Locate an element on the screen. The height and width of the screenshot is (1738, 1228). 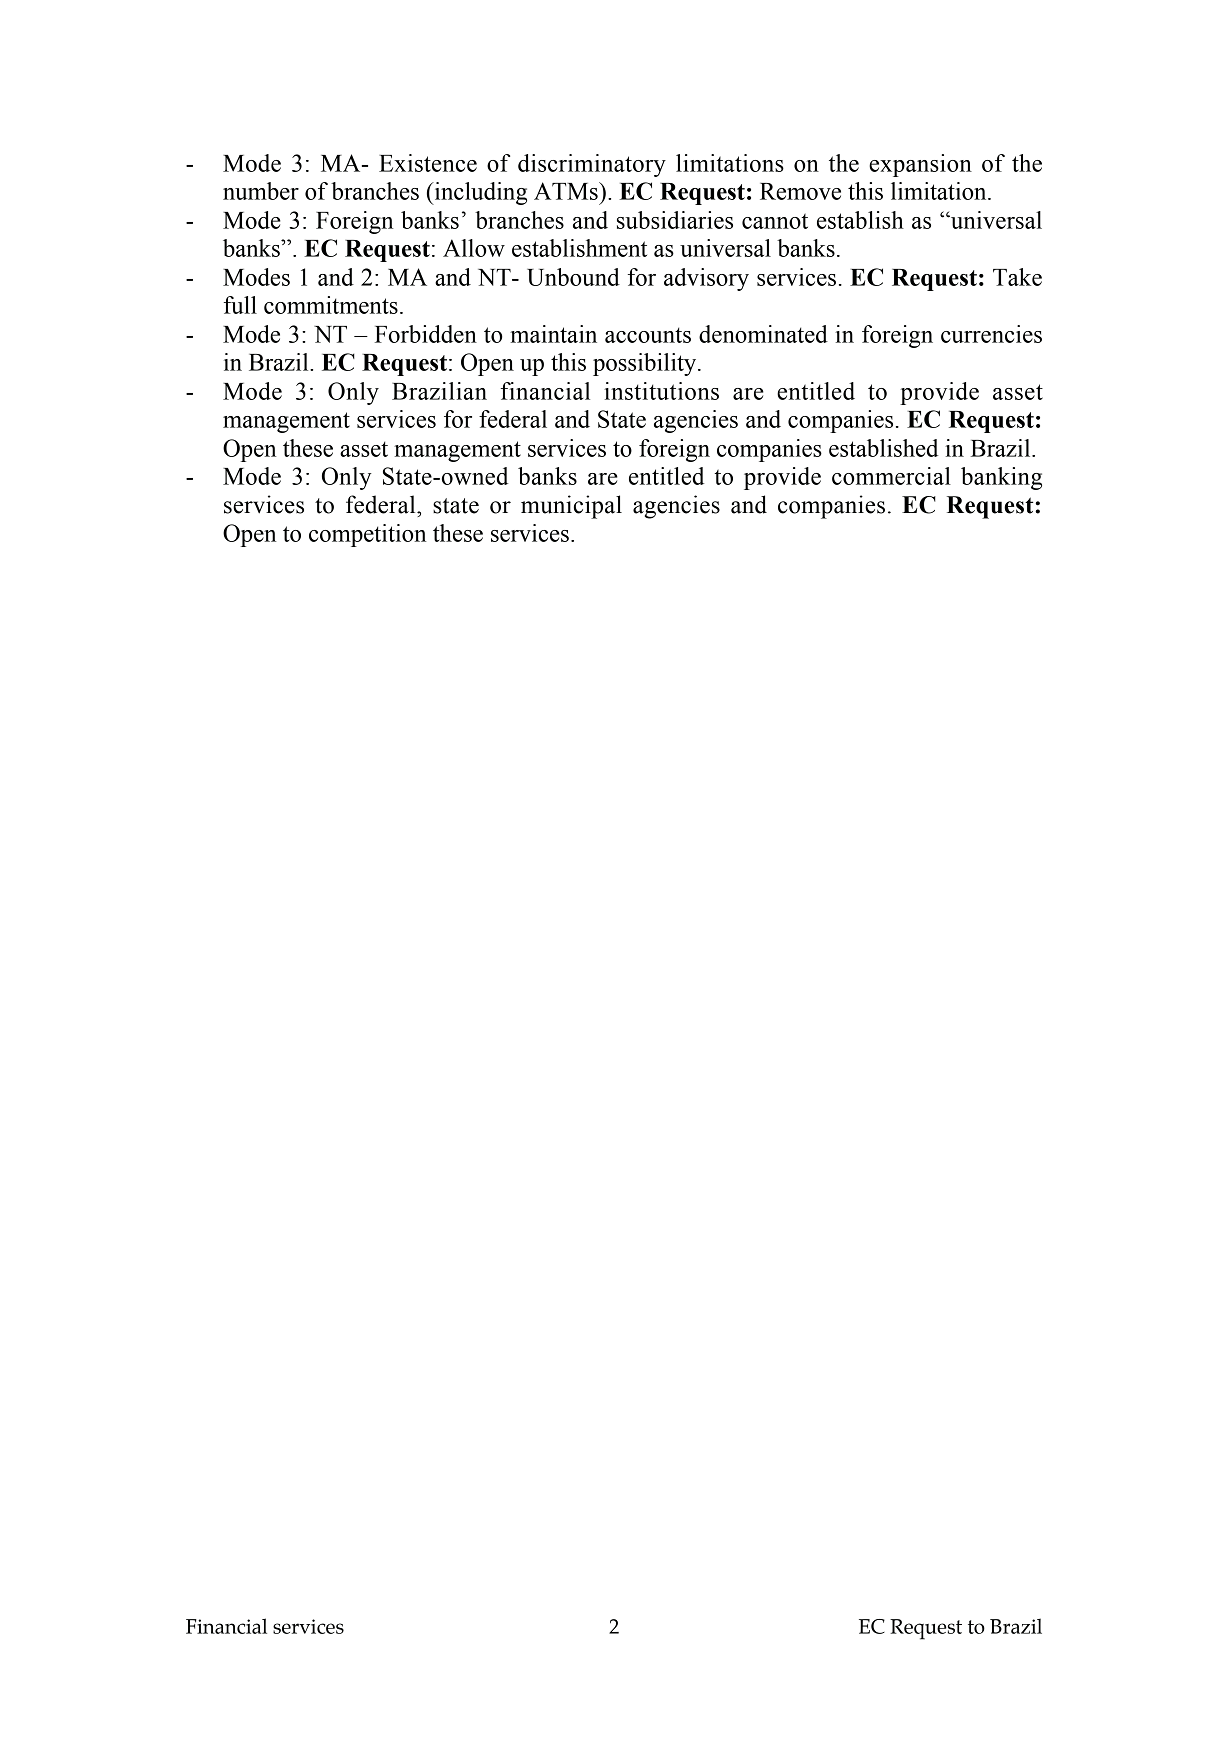
municipal is located at coordinates (571, 507).
